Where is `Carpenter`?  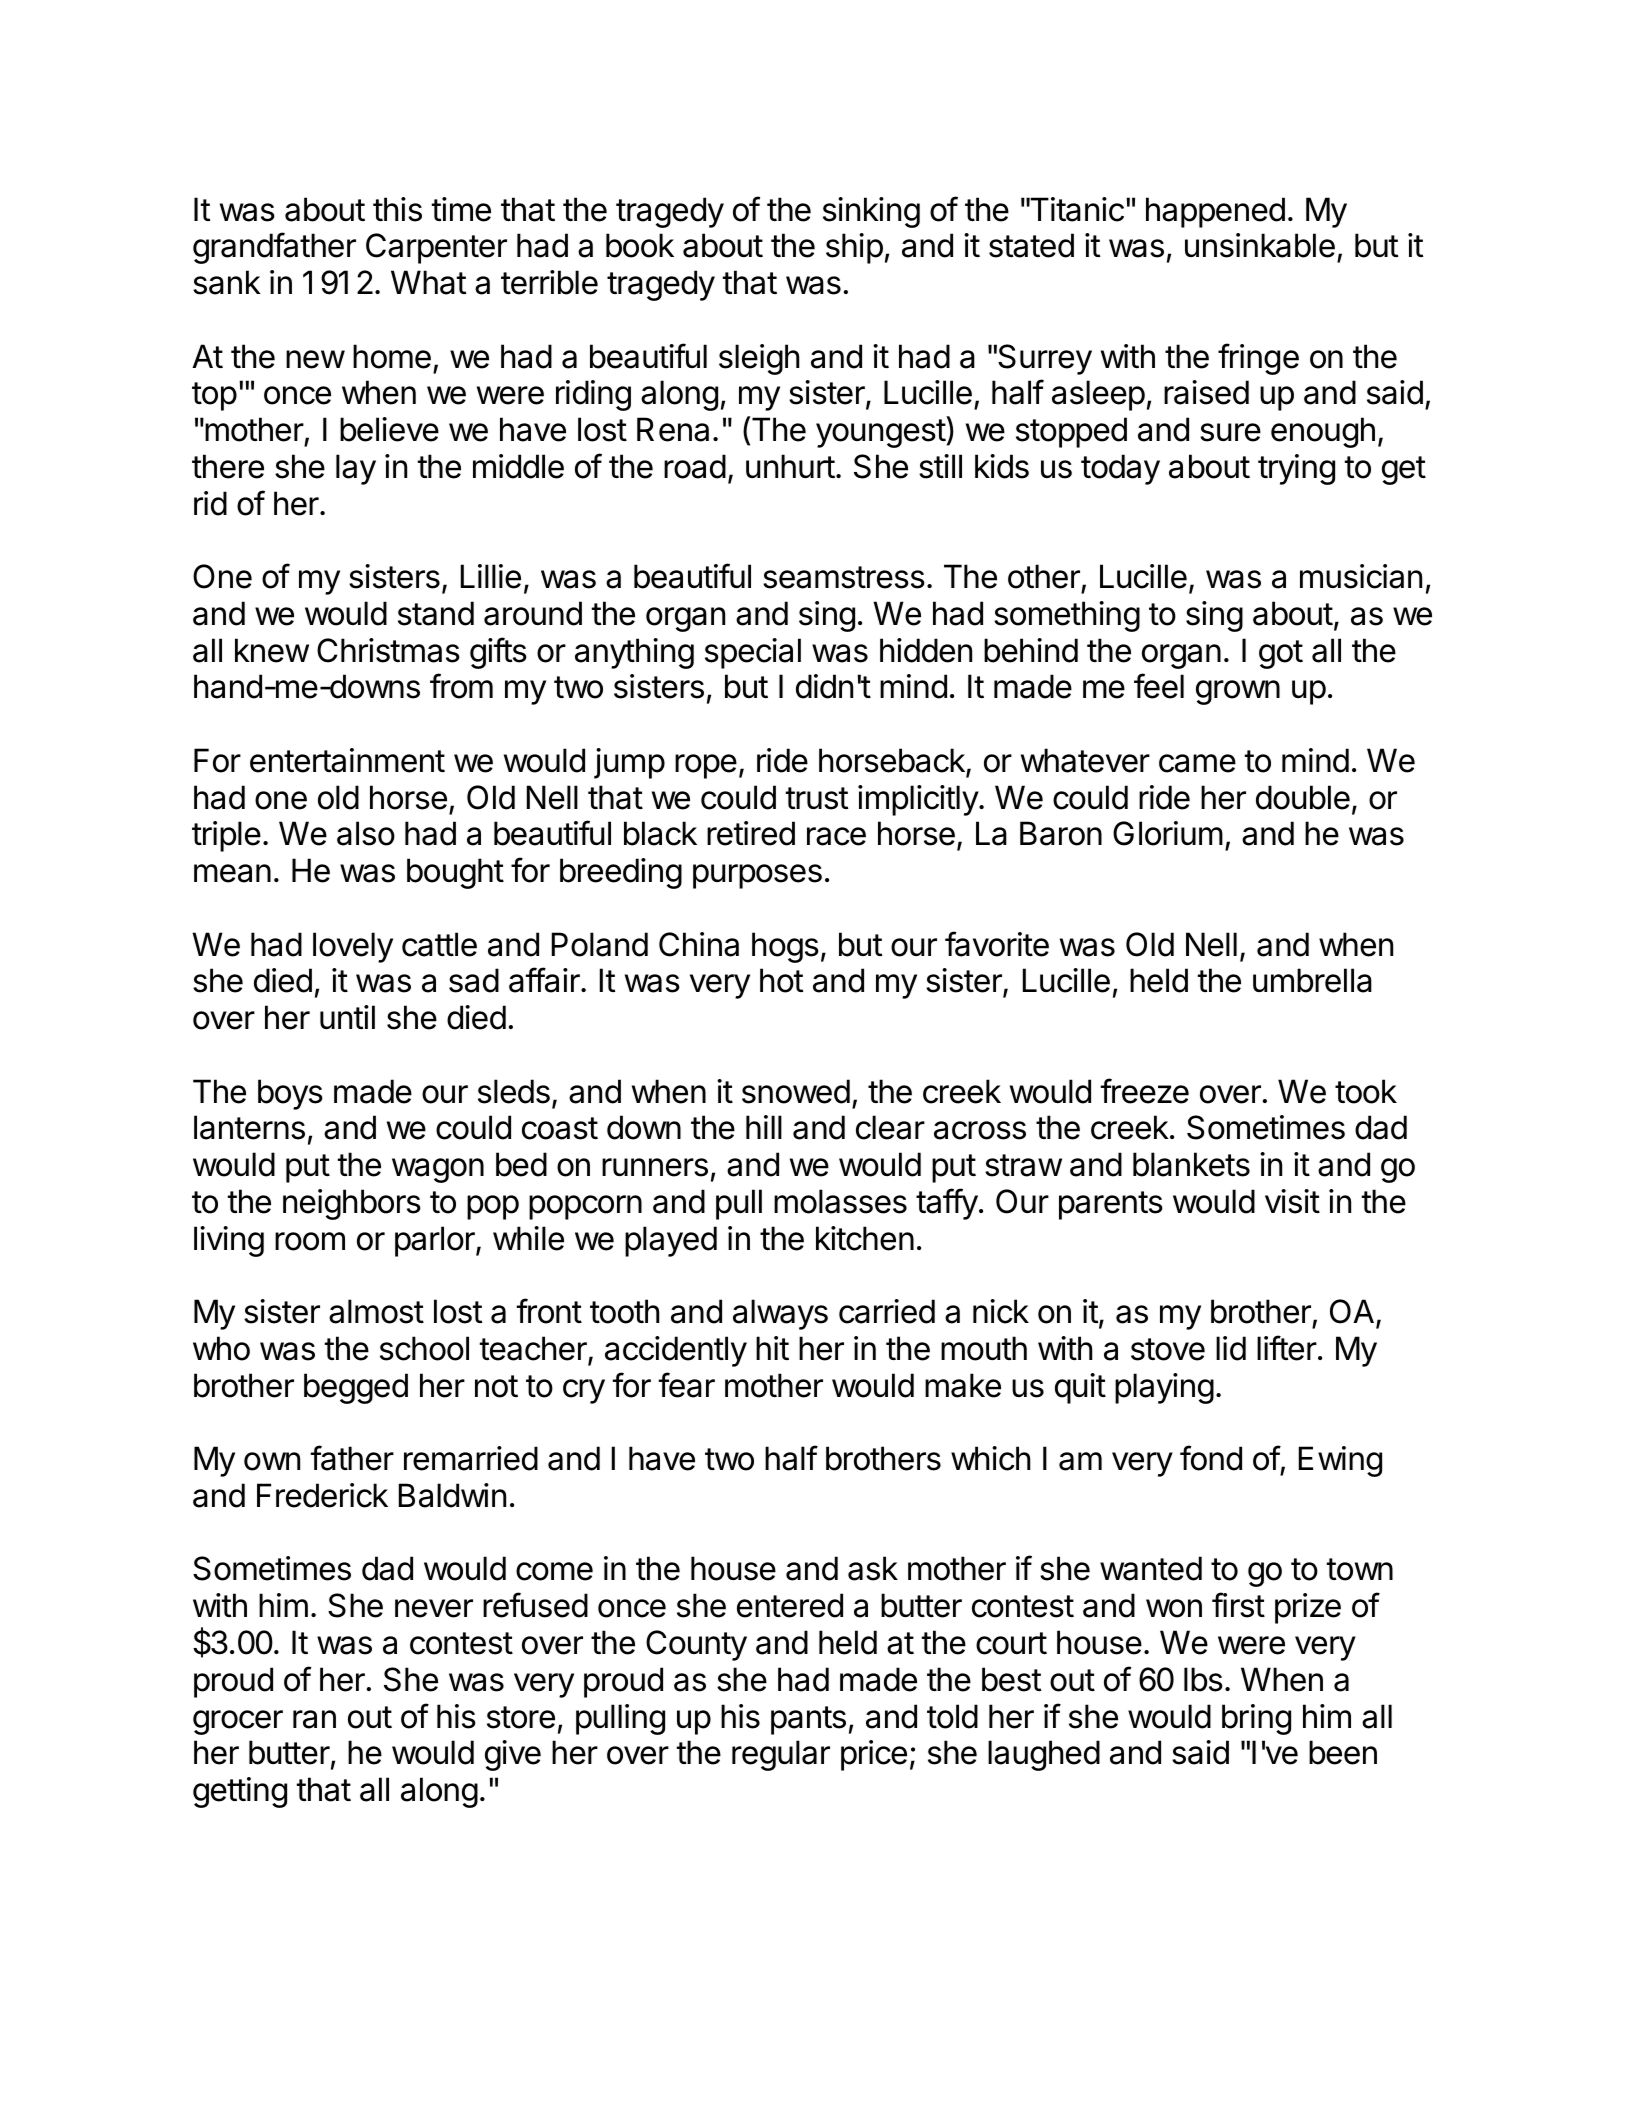 Carpenter is located at coordinates (436, 248).
